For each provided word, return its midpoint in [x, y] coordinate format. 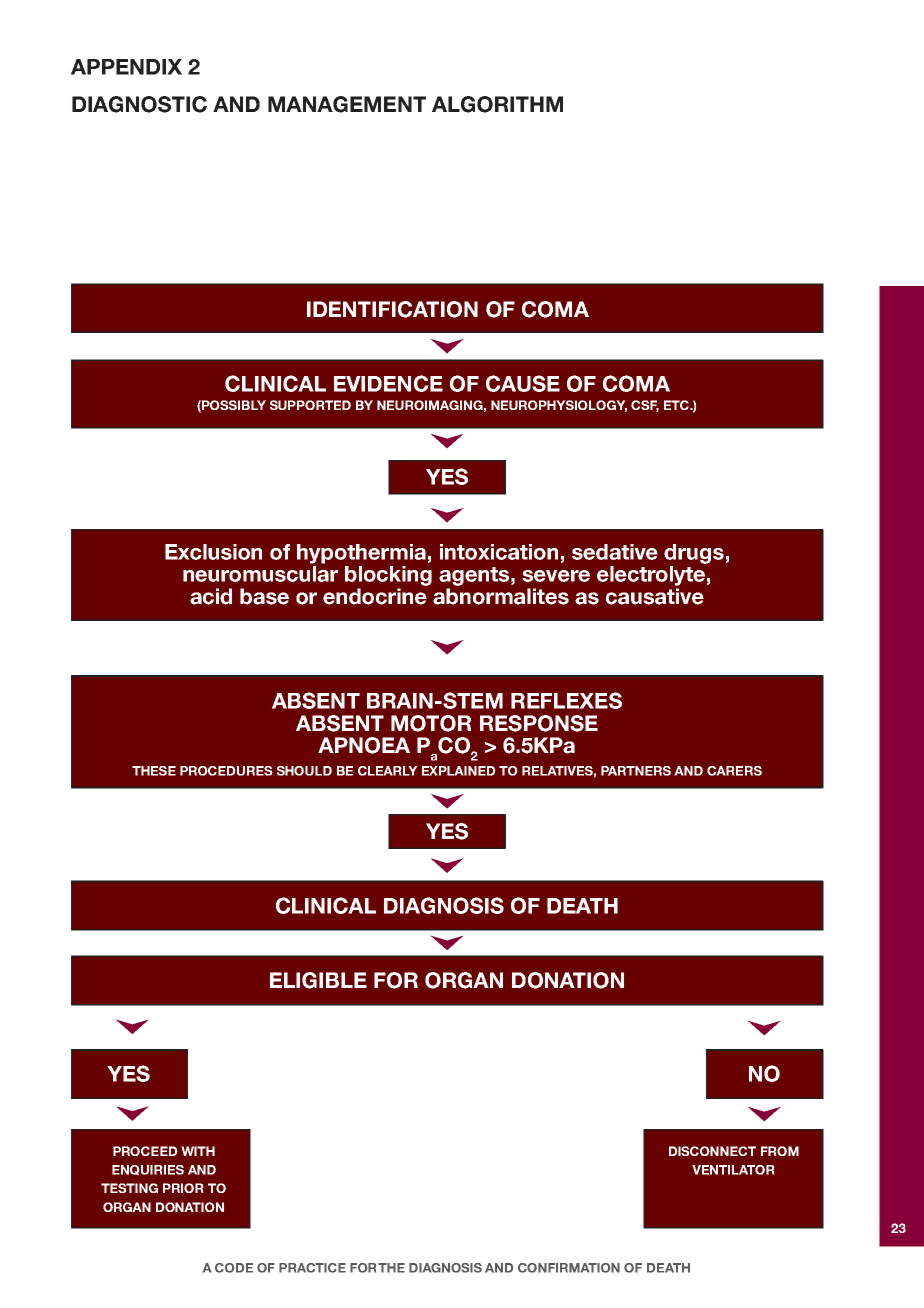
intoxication [499, 552]
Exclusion [213, 552]
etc [677, 405]
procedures [226, 771]
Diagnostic [139, 104]
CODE [234, 1268]
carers [734, 771]
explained [459, 771]
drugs [694, 554]
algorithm [497, 104]
